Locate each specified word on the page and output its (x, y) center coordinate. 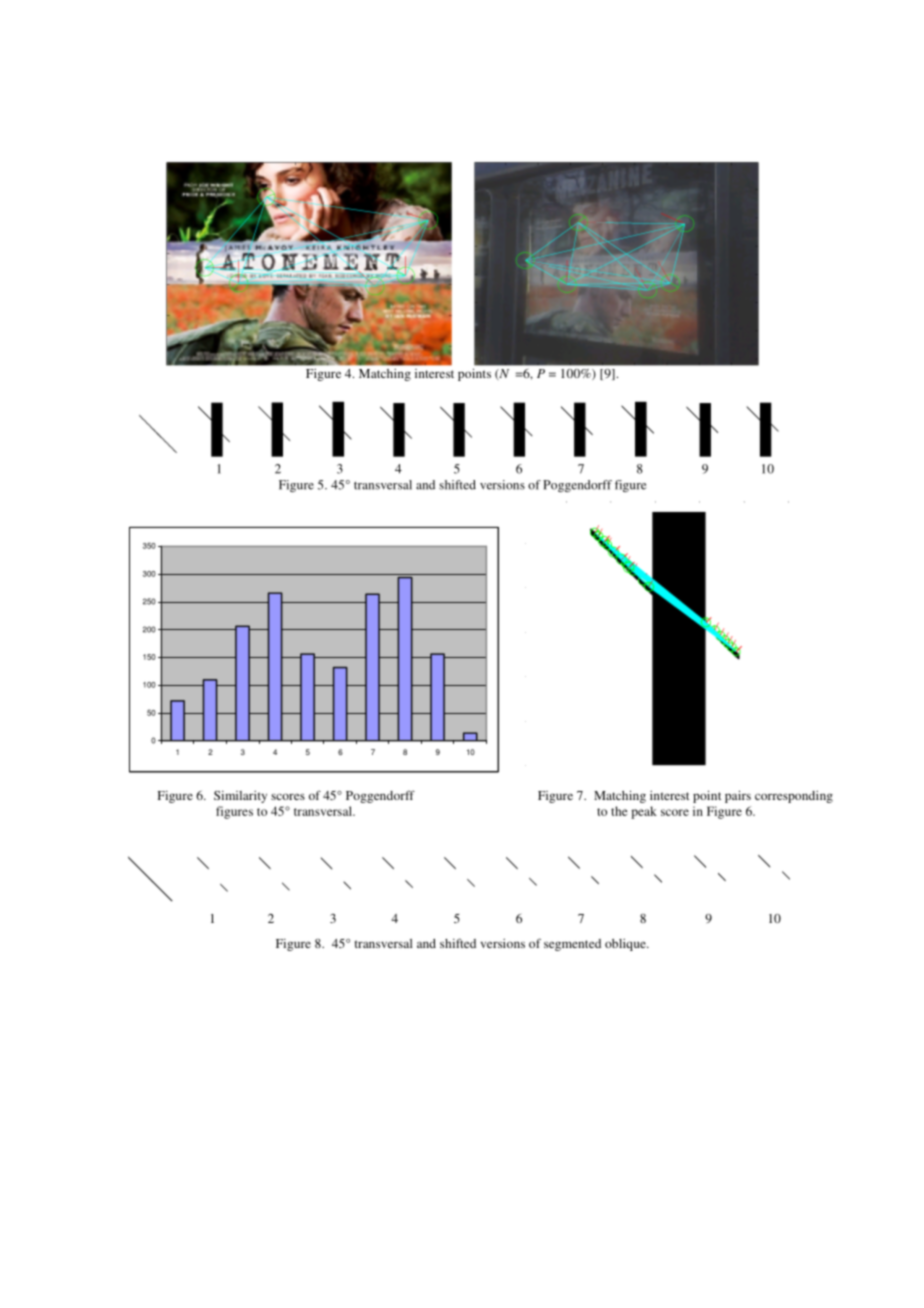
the (619, 811)
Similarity (240, 797)
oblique (626, 945)
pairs (738, 796)
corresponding (794, 797)
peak (644, 812)
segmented (572, 945)
